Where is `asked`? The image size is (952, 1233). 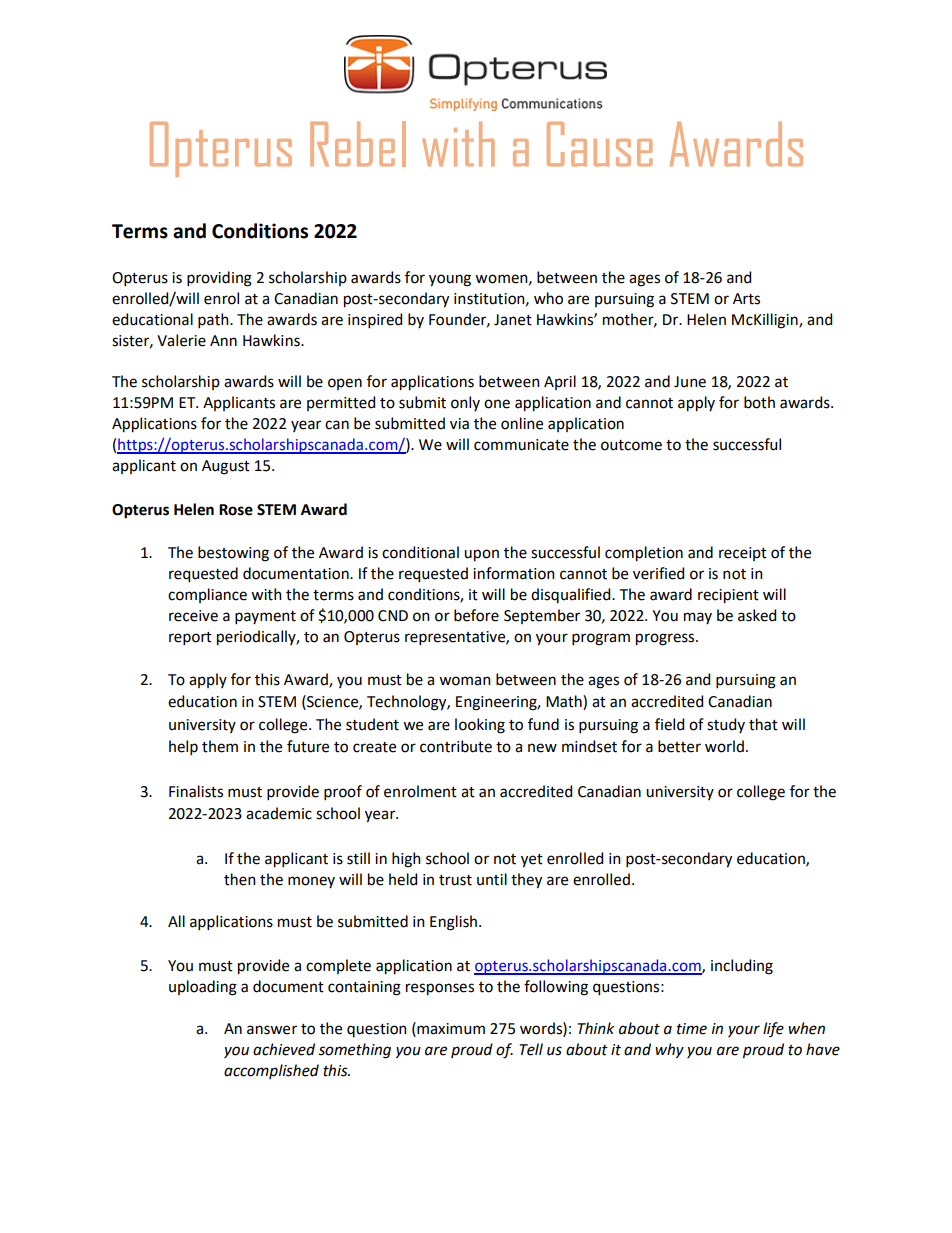 asked is located at coordinates (757, 615).
